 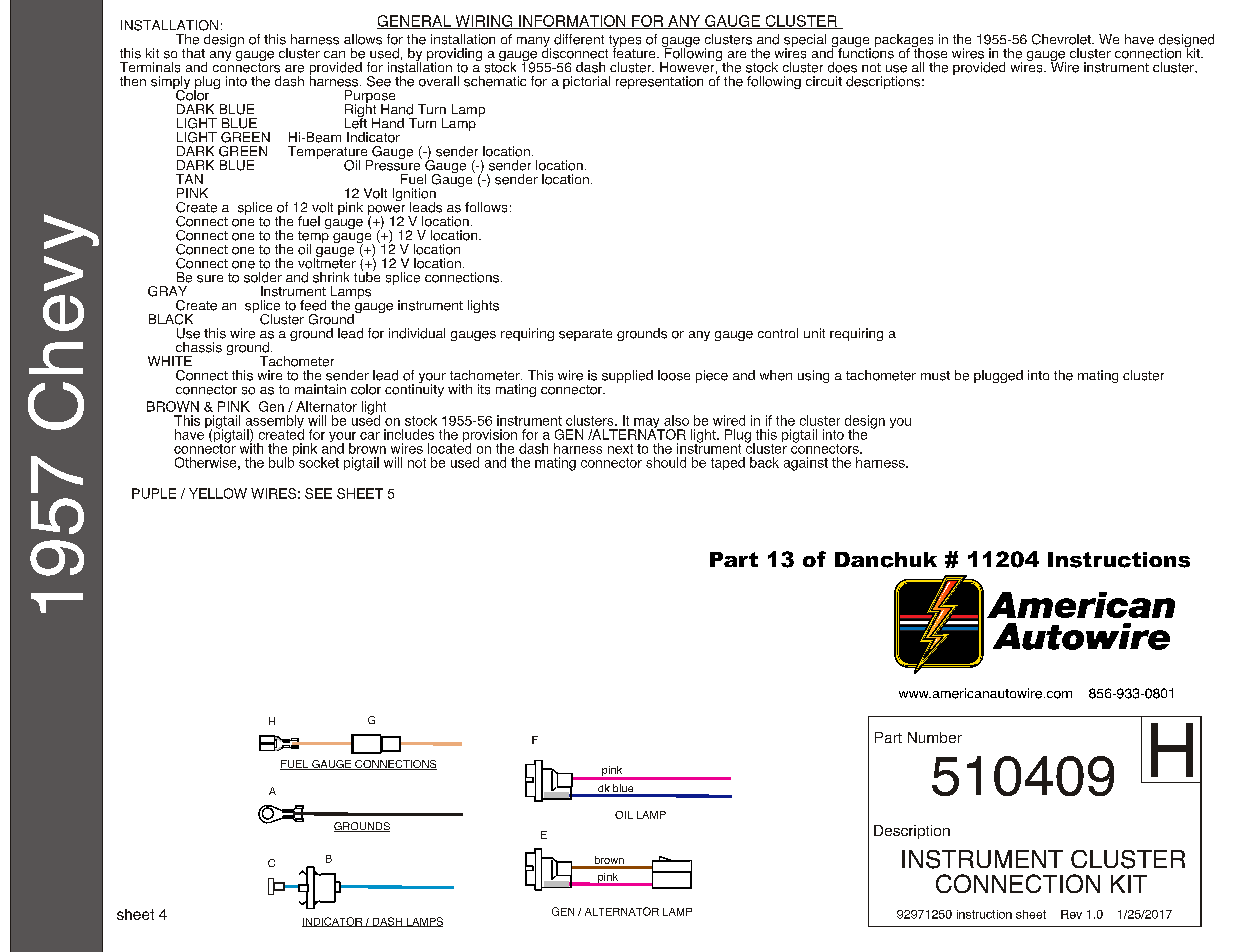 I want to click on YELLOW, so click(x=218, y=493).
